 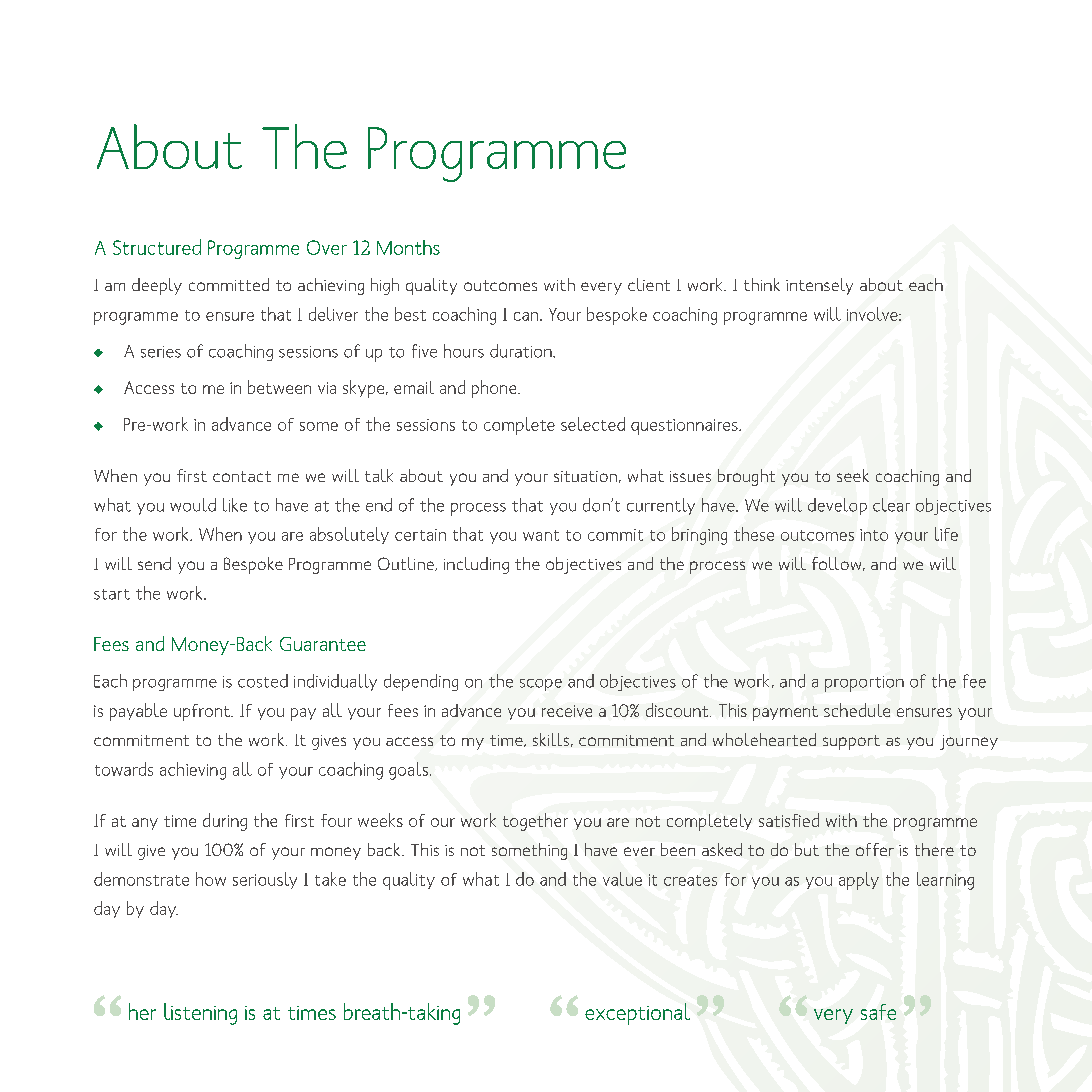 What do you see at coordinates (891, 505) in the image?
I see `clear` at bounding box center [891, 505].
